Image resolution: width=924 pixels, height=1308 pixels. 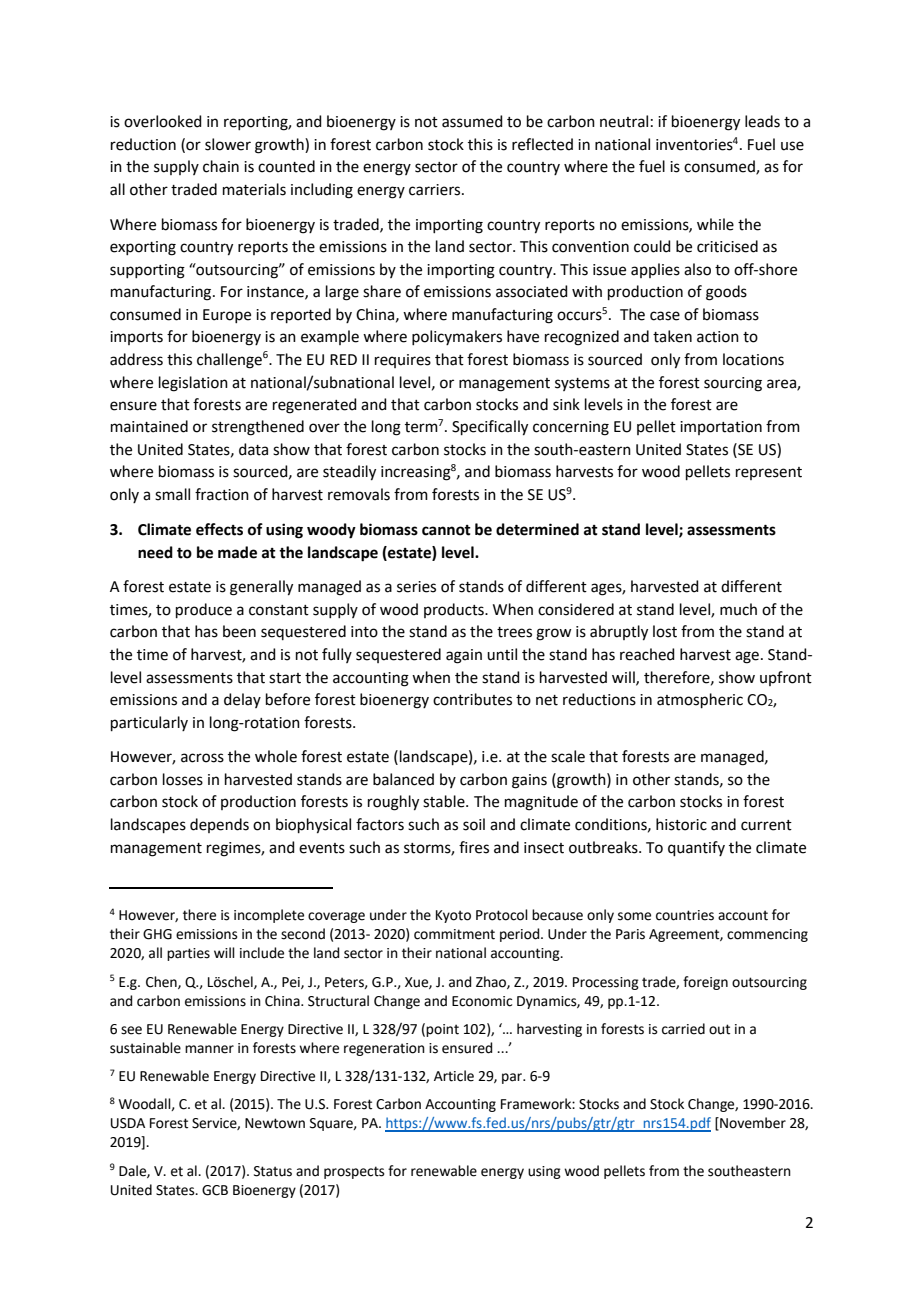 I want to click on small, so click(x=172, y=494).
